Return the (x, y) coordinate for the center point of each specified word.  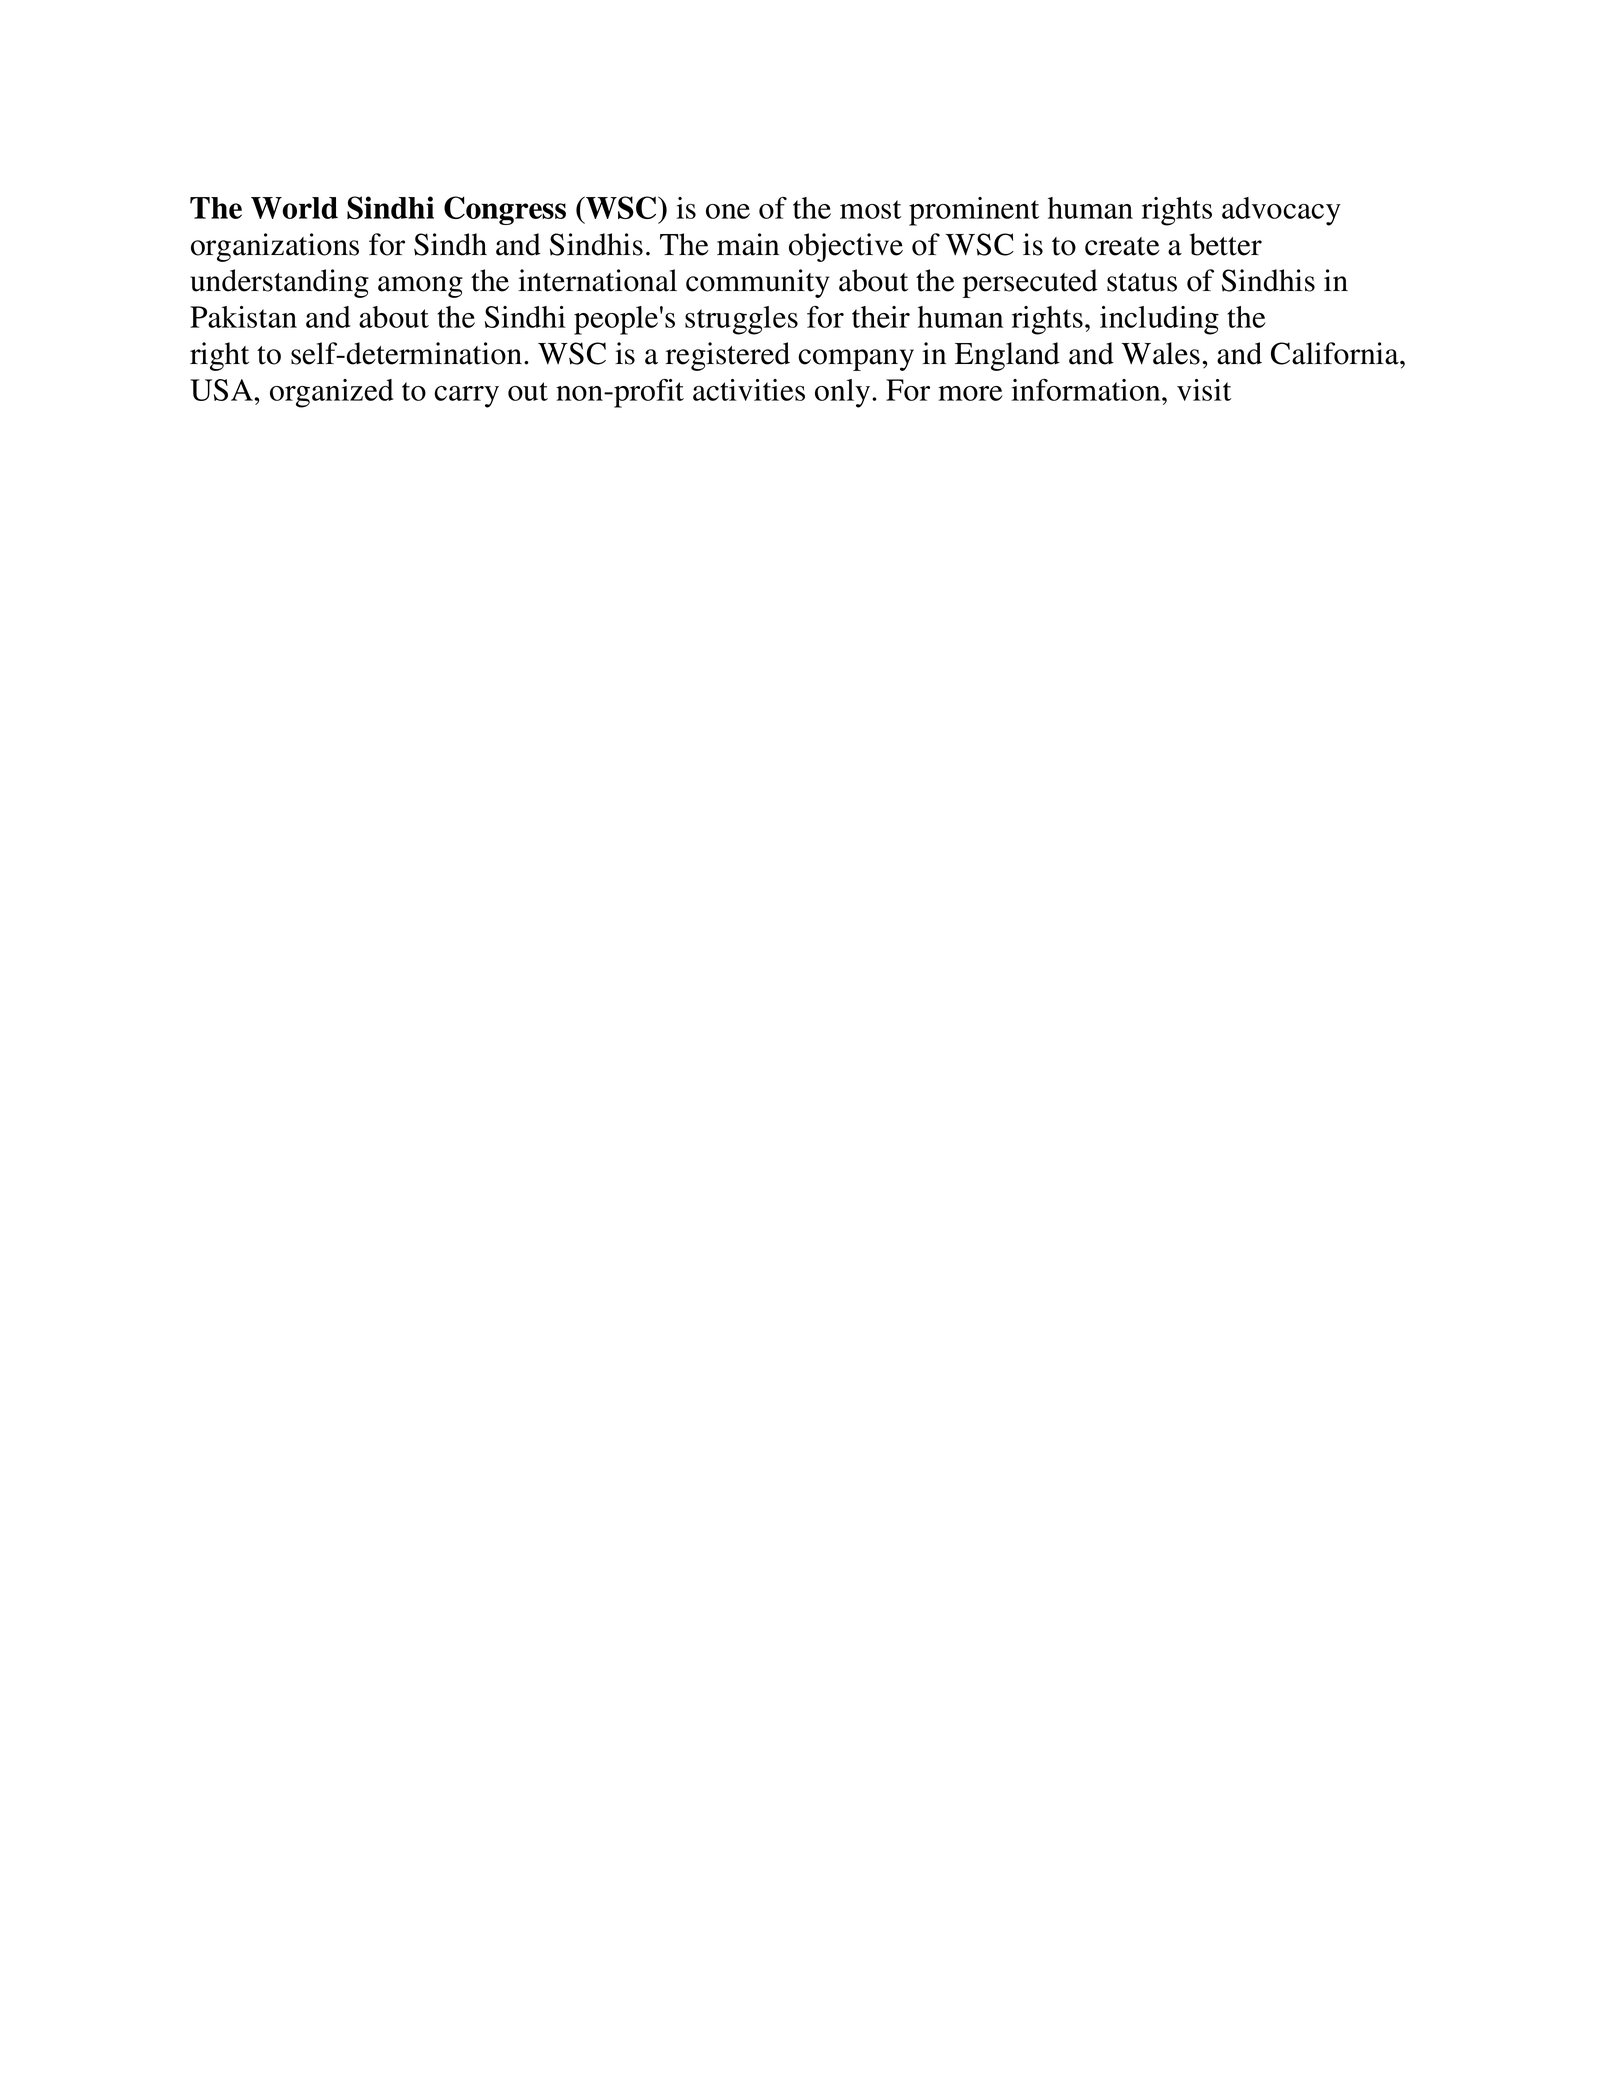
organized (331, 393)
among (420, 287)
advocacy (1281, 211)
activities (749, 390)
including (1159, 320)
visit (1204, 390)
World (294, 208)
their (881, 317)
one (728, 211)
